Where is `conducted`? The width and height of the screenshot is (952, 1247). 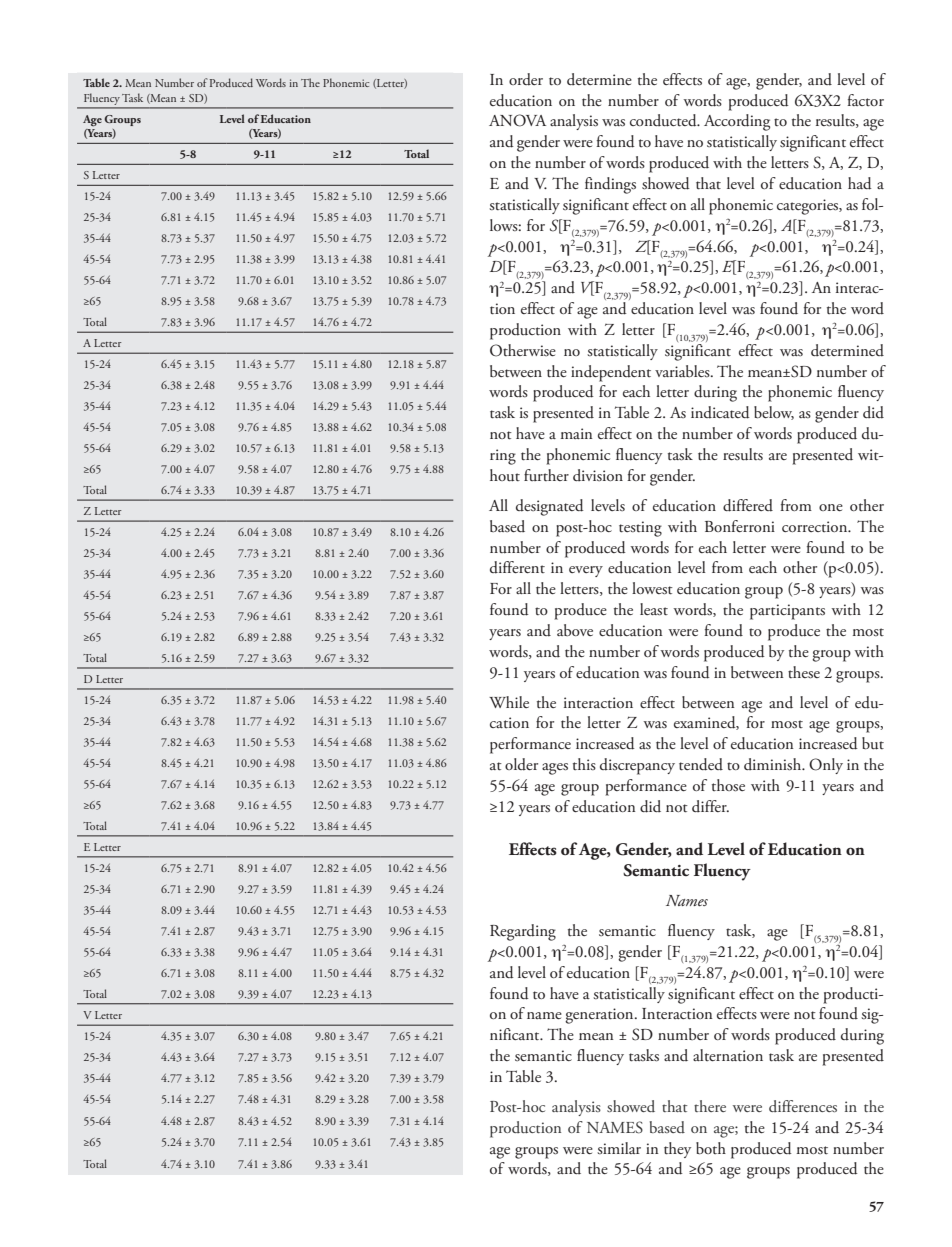
conducted is located at coordinates (664, 120).
